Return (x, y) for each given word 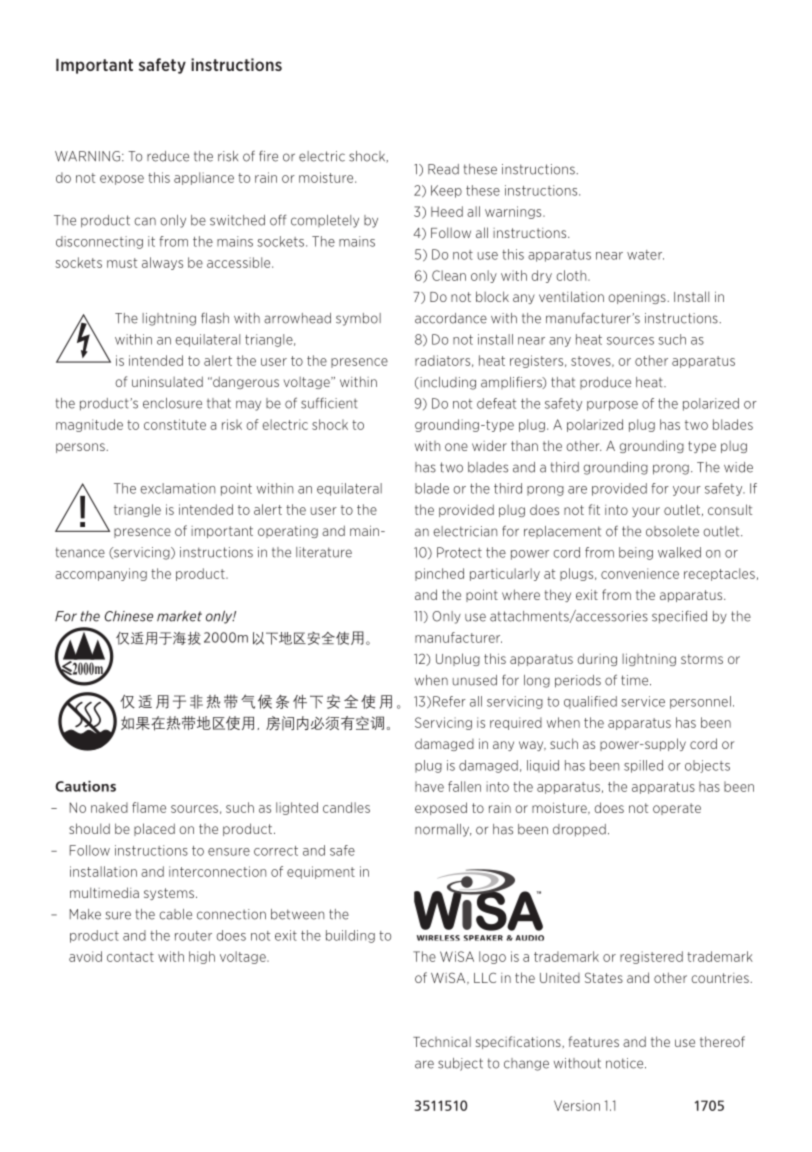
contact (130, 957)
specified (679, 617)
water (645, 255)
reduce (168, 156)
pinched (439, 574)
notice (626, 1063)
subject (460, 1064)
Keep (446, 191)
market (179, 616)
